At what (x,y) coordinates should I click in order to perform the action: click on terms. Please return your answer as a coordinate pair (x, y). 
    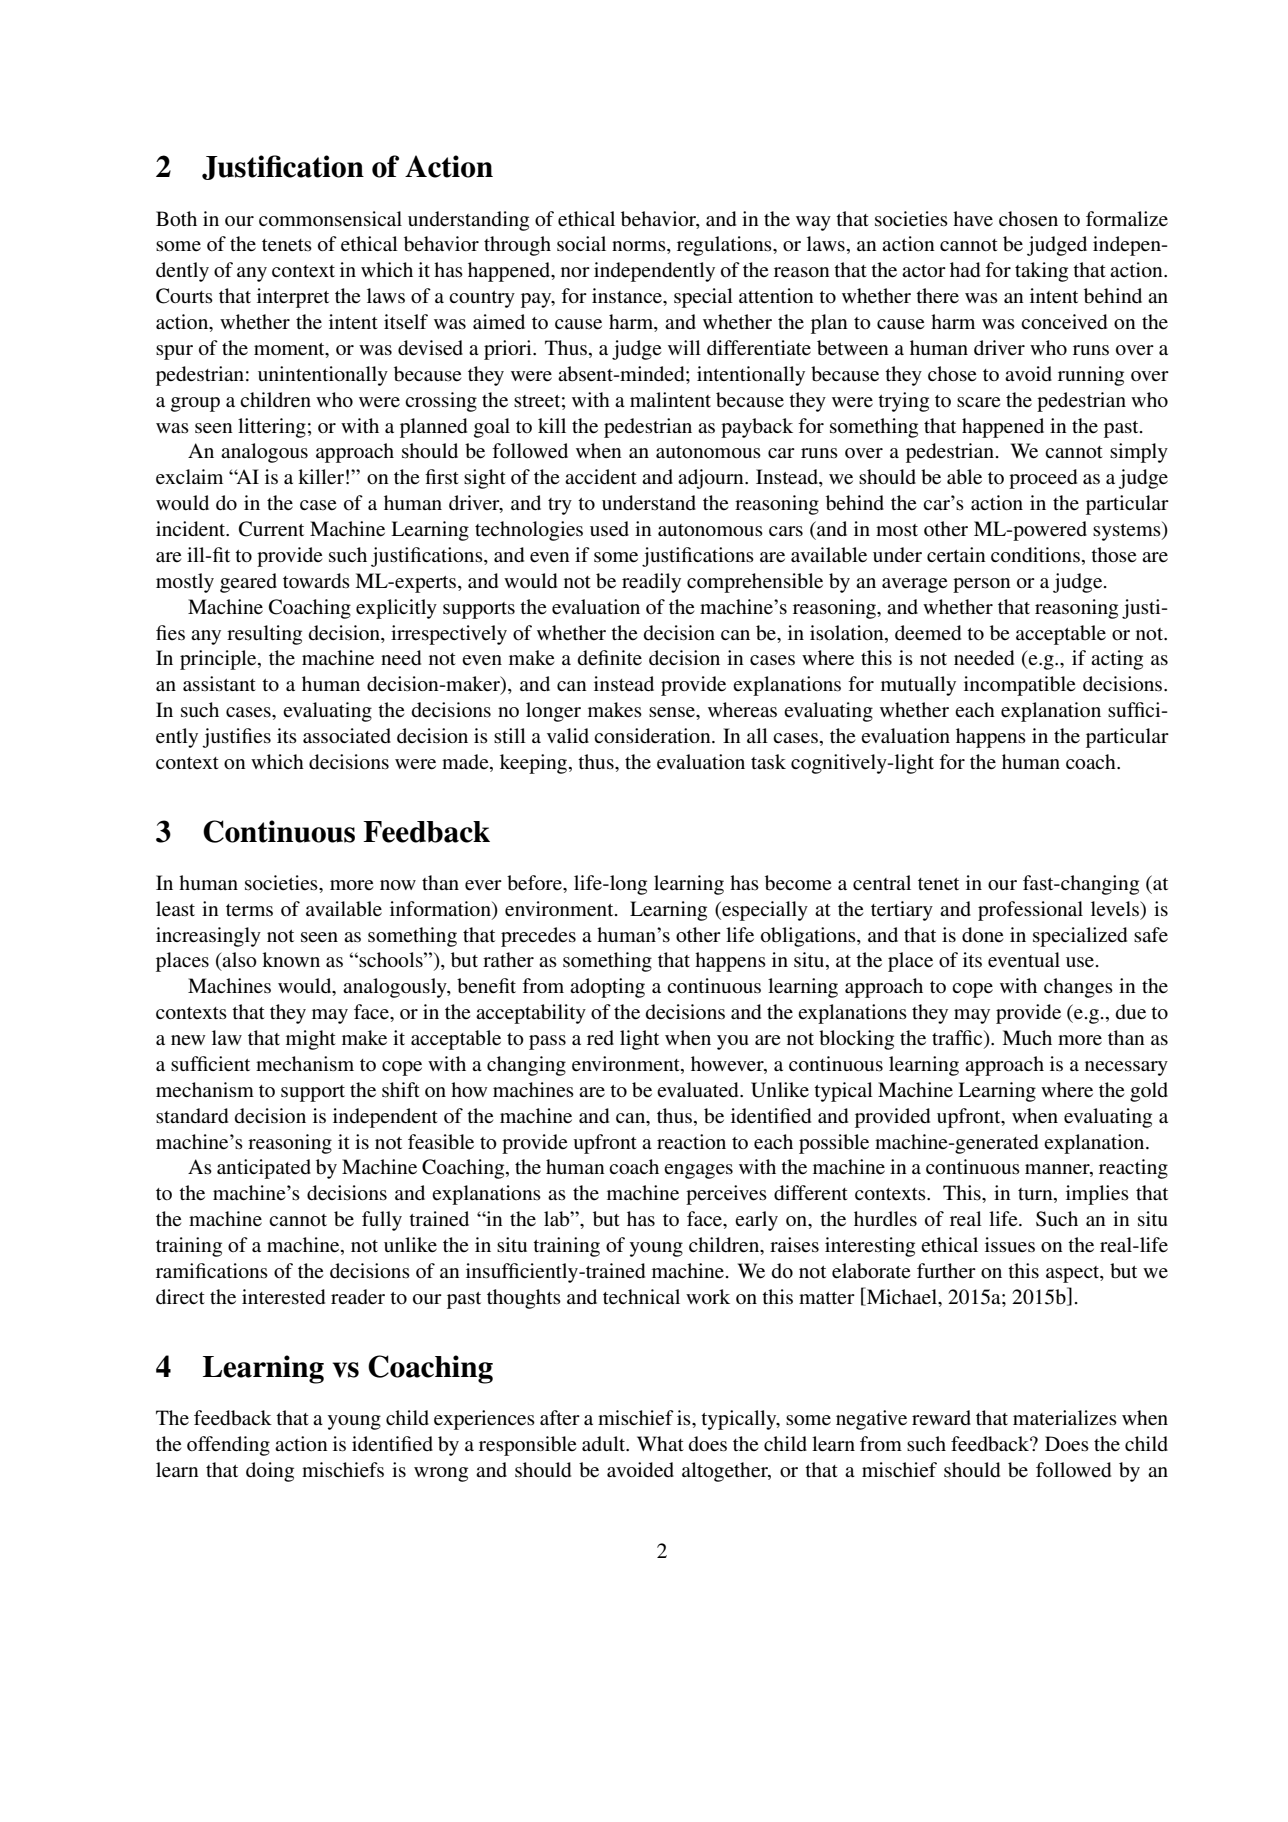
    Looking at the image, I should click on (249, 910).
